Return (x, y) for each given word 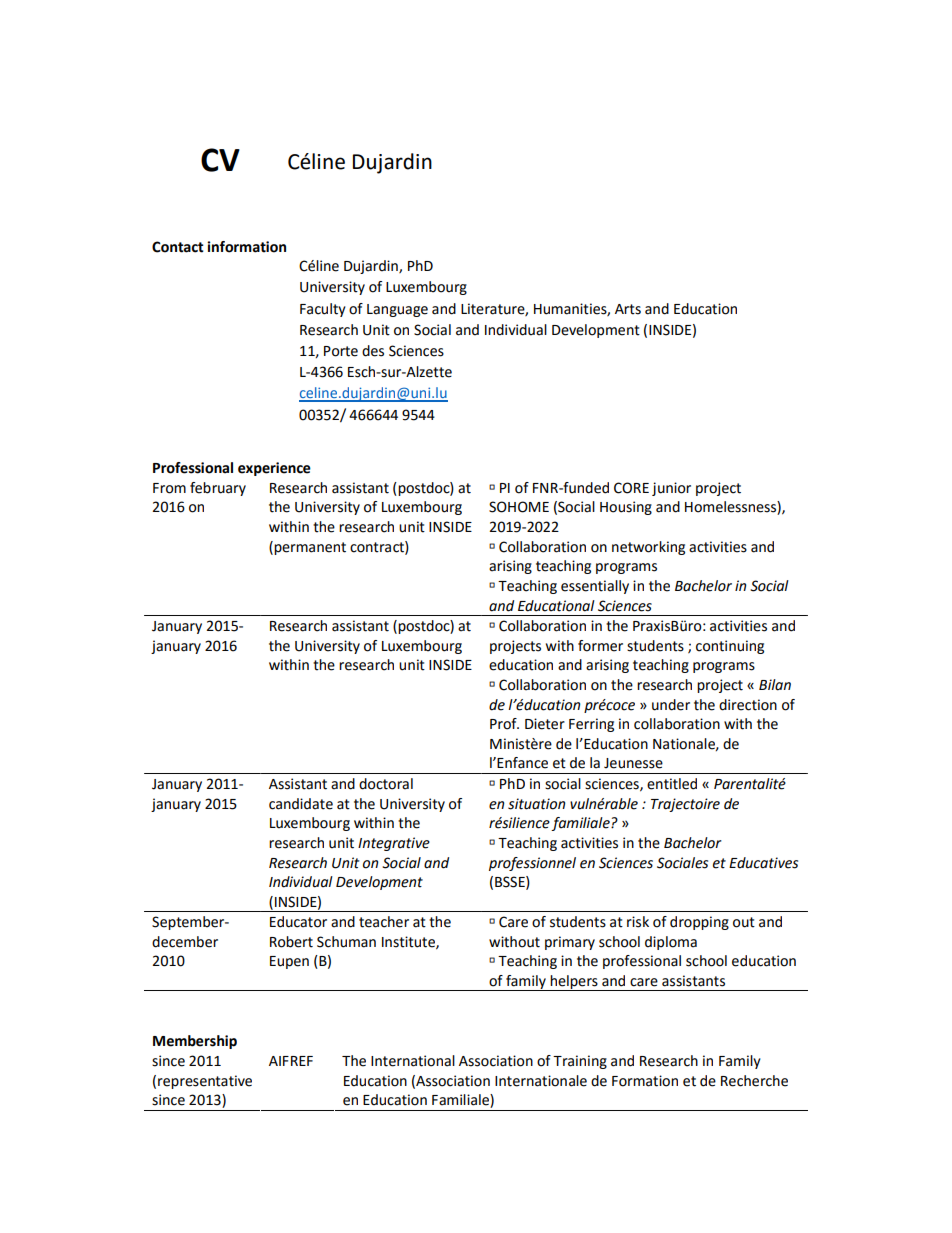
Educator (298, 922)
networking (648, 548)
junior (671, 489)
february (218, 489)
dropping (699, 923)
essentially (595, 587)
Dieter (545, 724)
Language (397, 310)
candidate (301, 804)
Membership (195, 1042)
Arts (628, 309)
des (373, 351)
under (671, 705)
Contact (178, 247)
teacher (384, 922)
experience (274, 469)
